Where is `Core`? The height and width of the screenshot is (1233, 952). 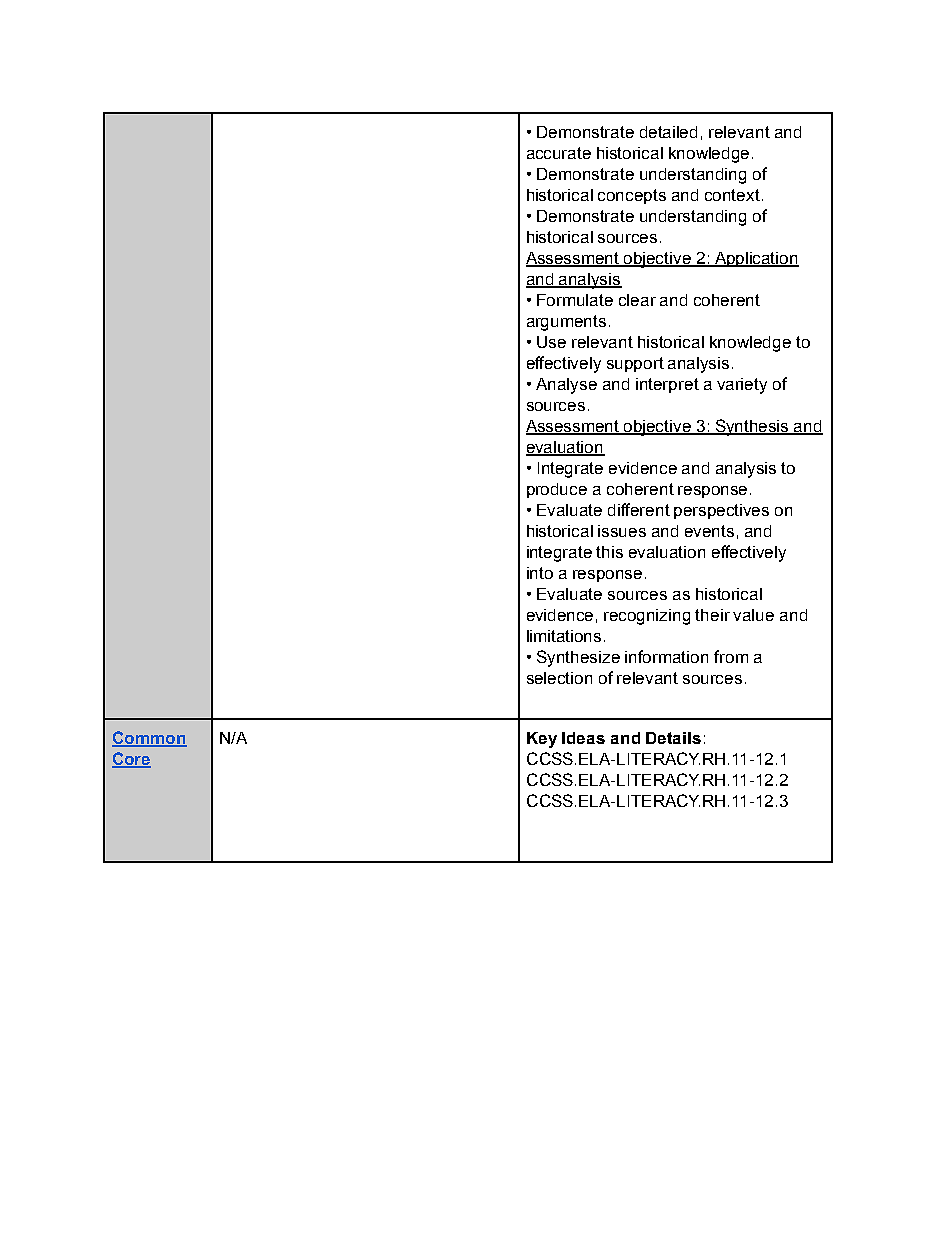
Core is located at coordinates (131, 759).
